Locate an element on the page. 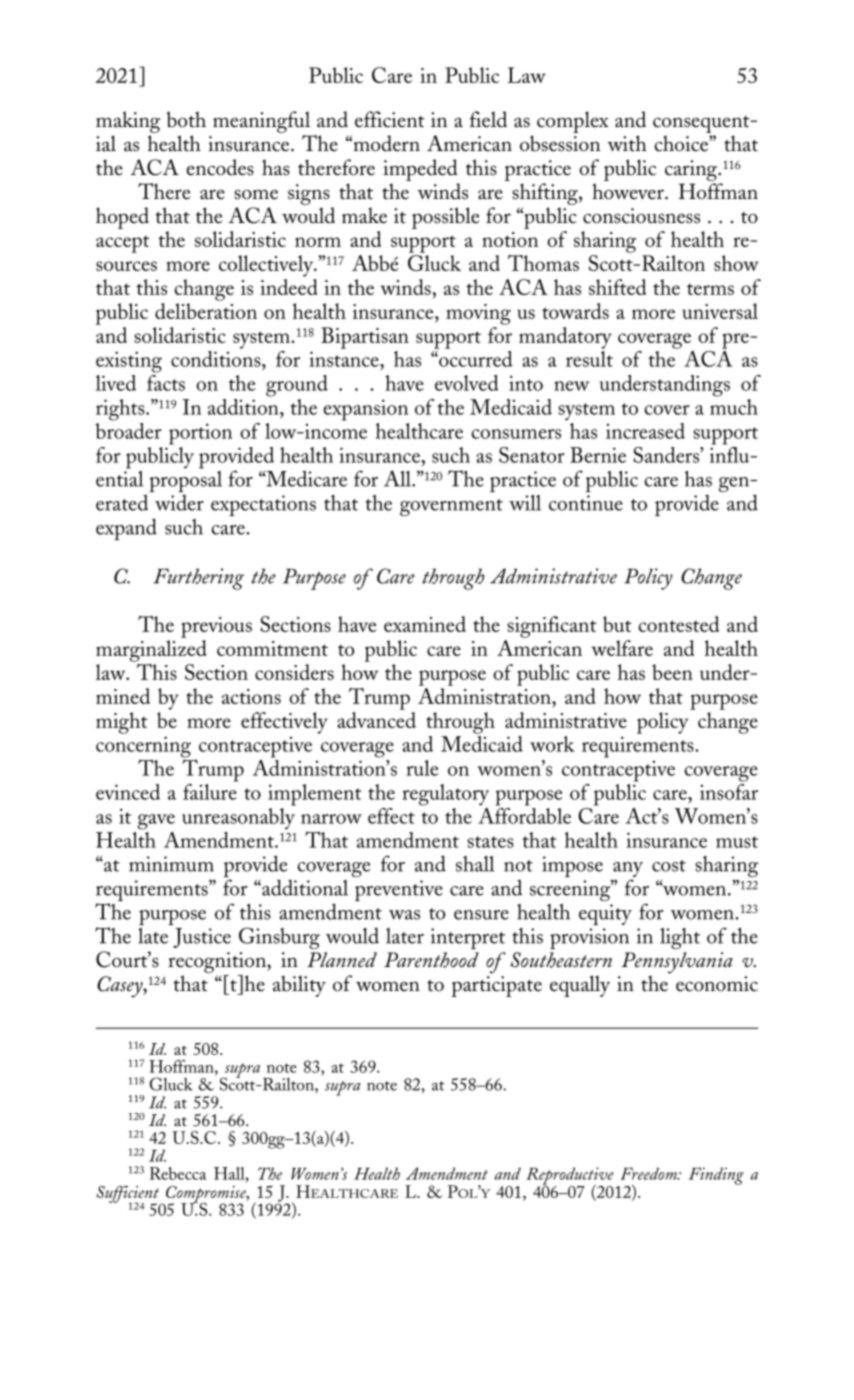  was is located at coordinates (404, 915).
